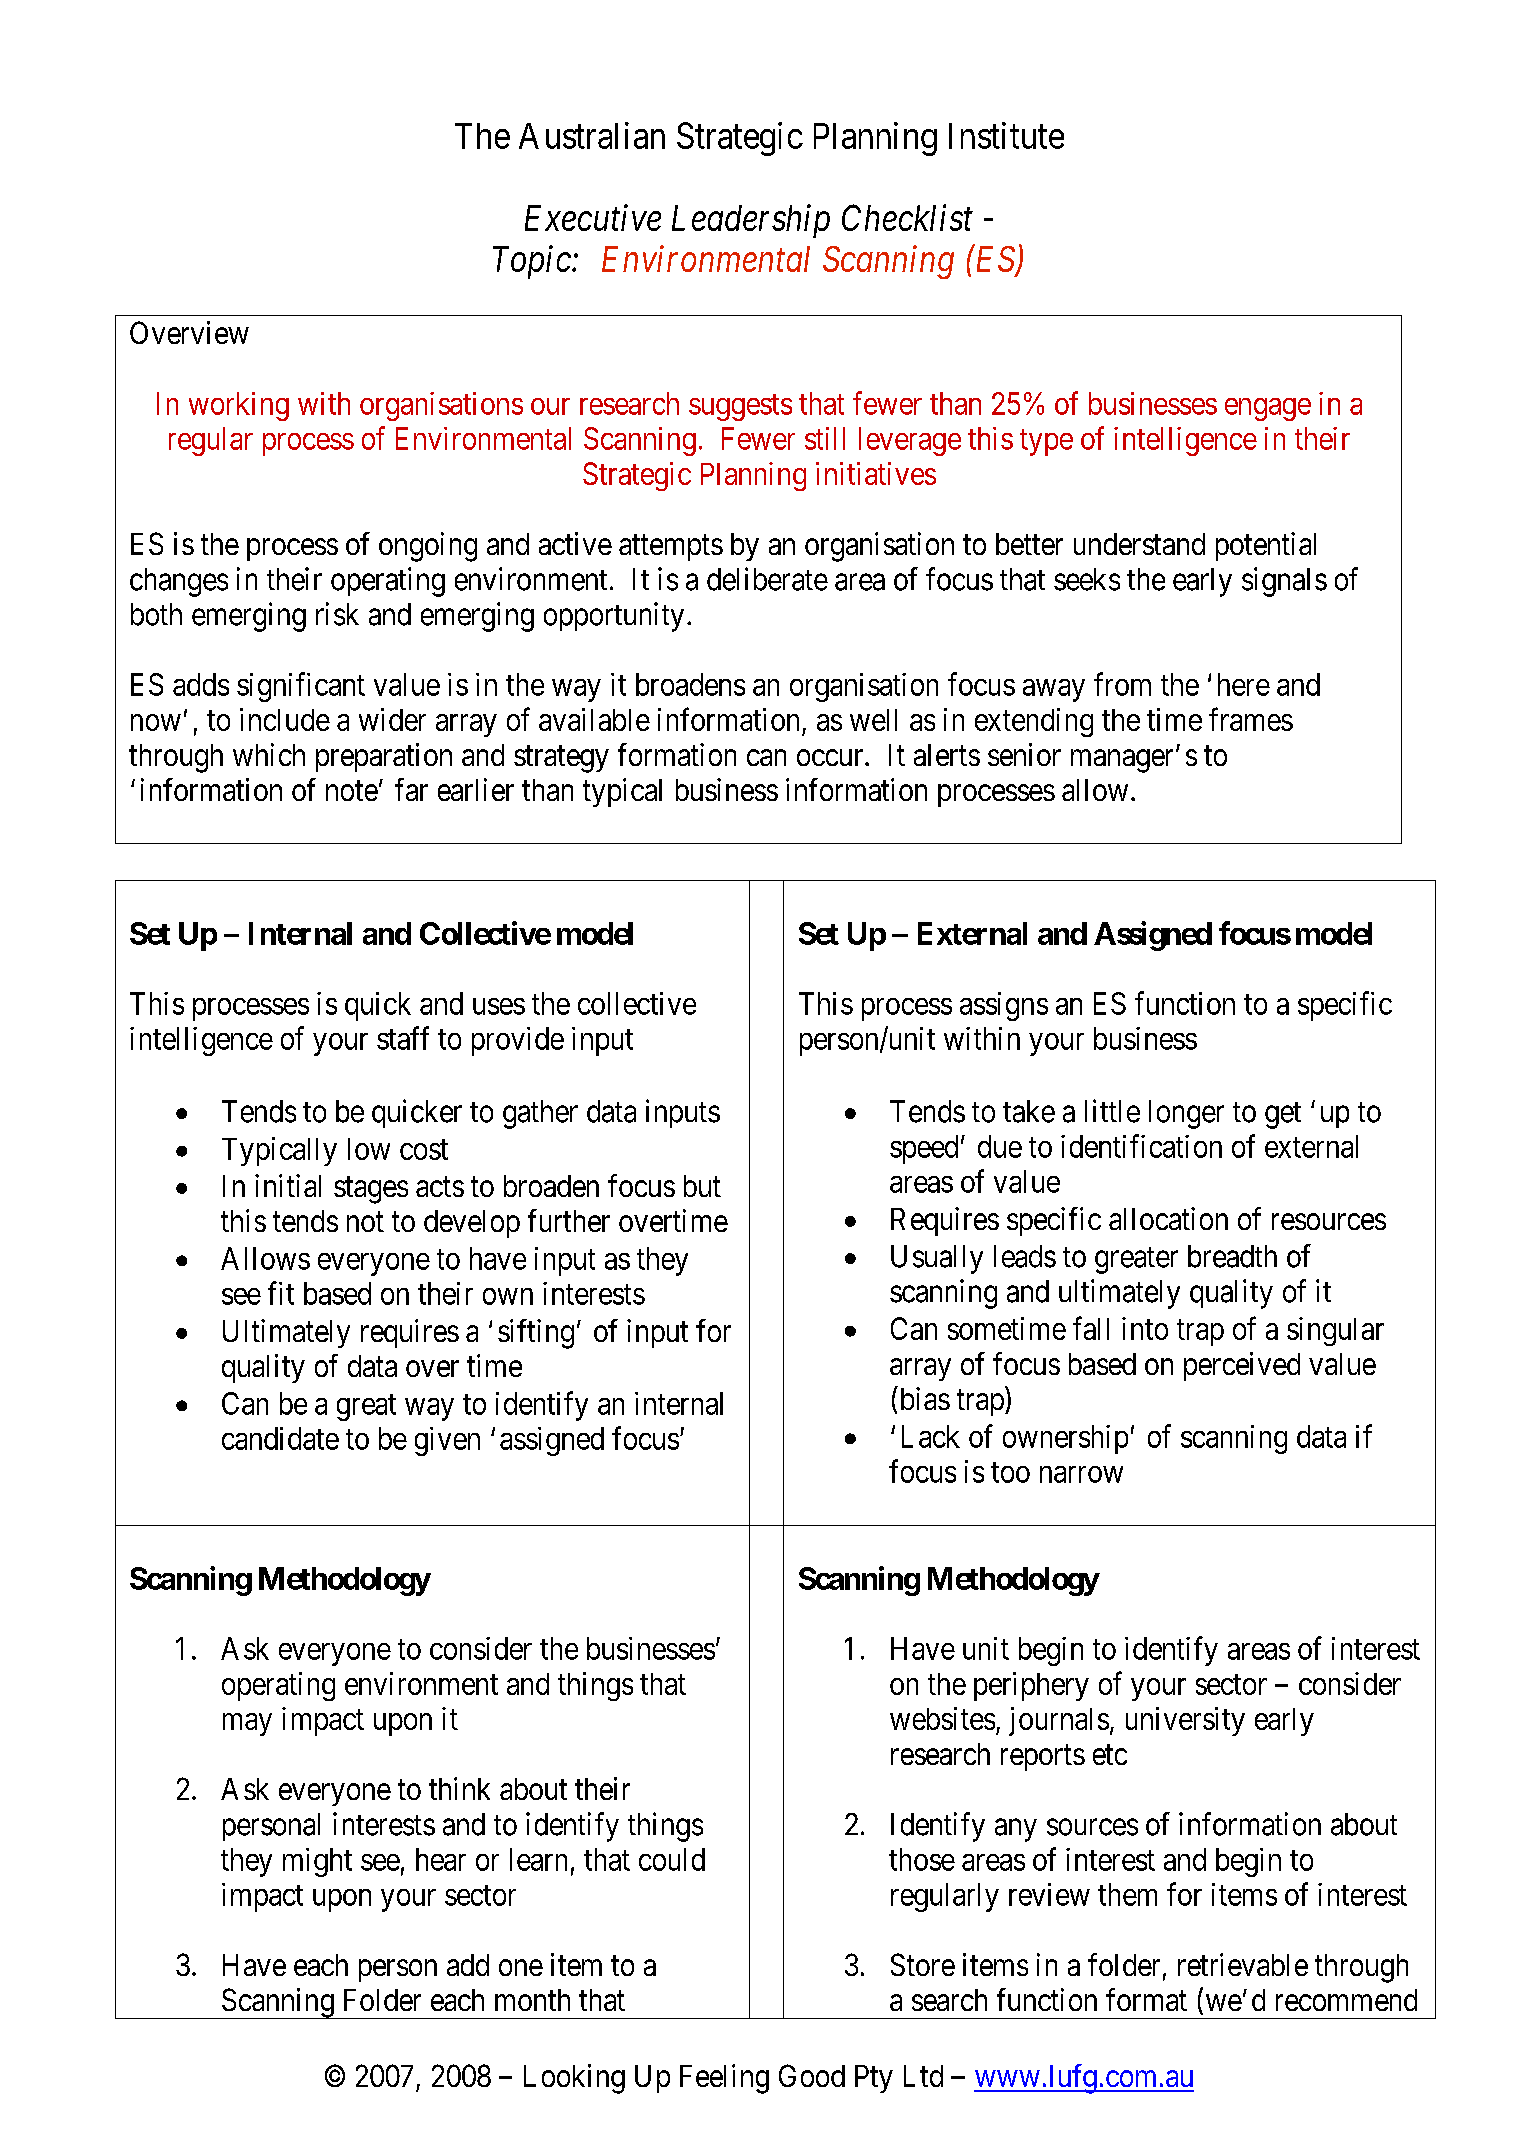  Describe the element at coordinates (1006, 135) in the screenshot. I see `Institute` at that location.
